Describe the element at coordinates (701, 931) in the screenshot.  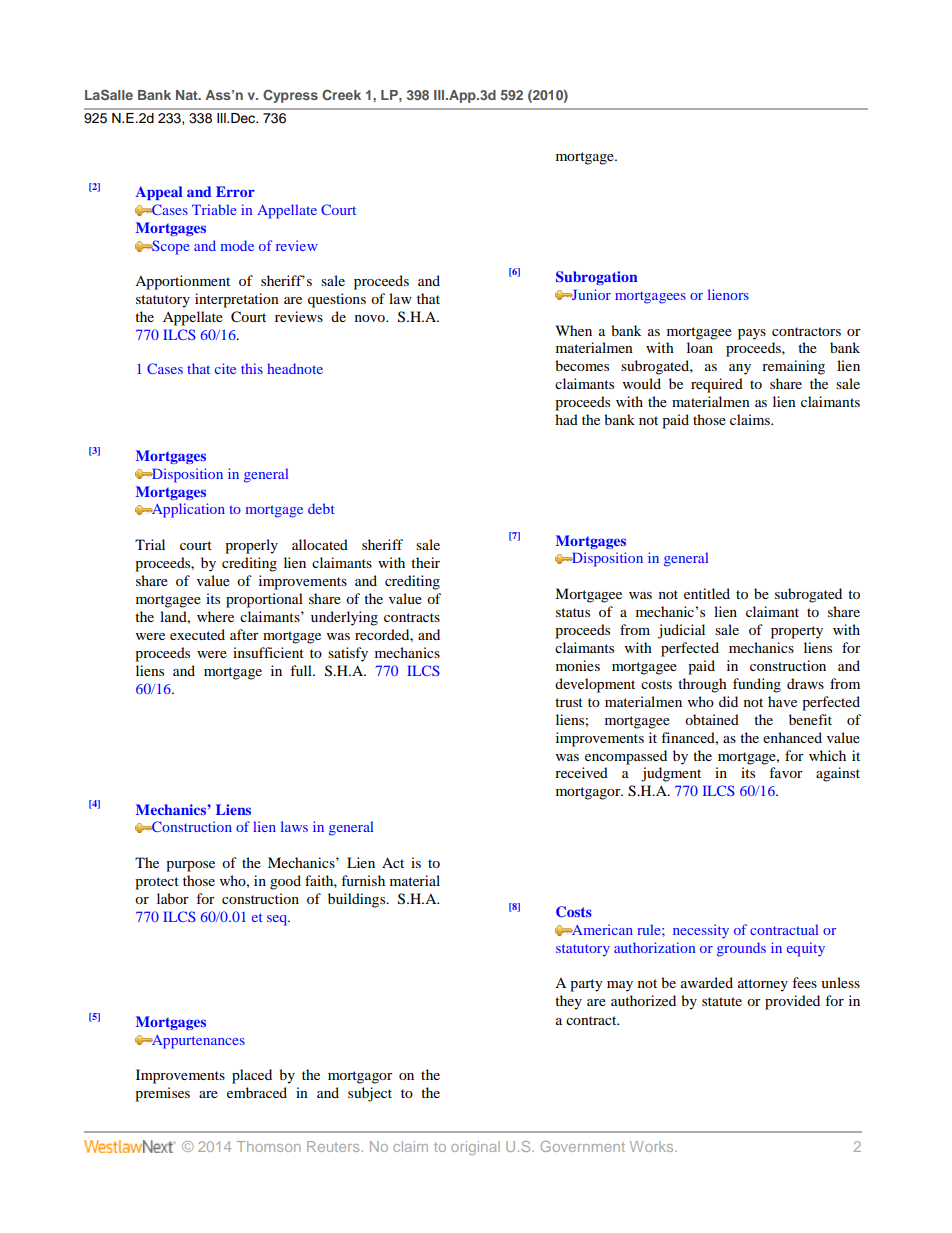
I see `necessity` at that location.
